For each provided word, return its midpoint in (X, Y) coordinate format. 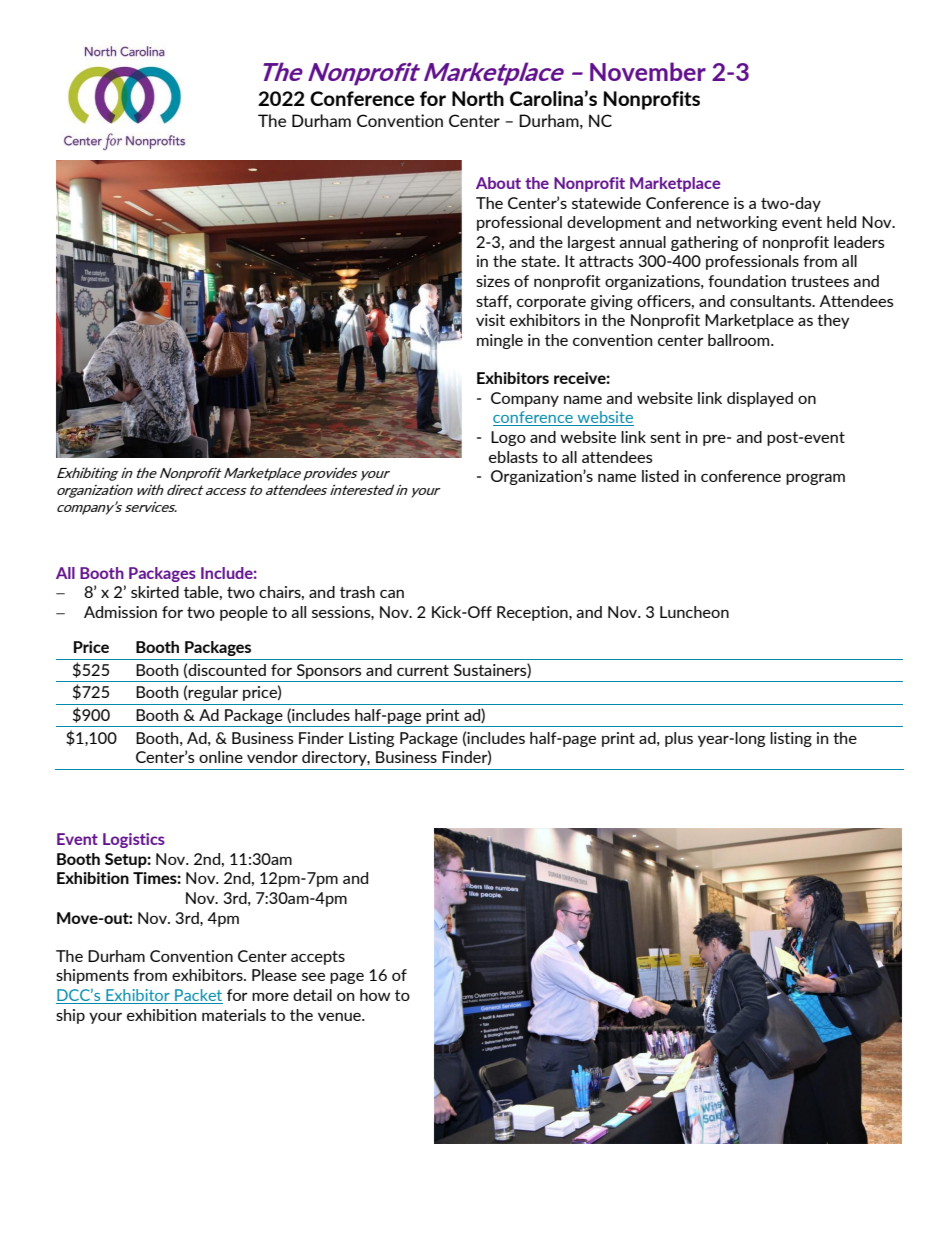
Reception (533, 613)
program (815, 479)
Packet (198, 996)
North (478, 98)
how (375, 995)
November (648, 71)
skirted (155, 592)
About (498, 183)
